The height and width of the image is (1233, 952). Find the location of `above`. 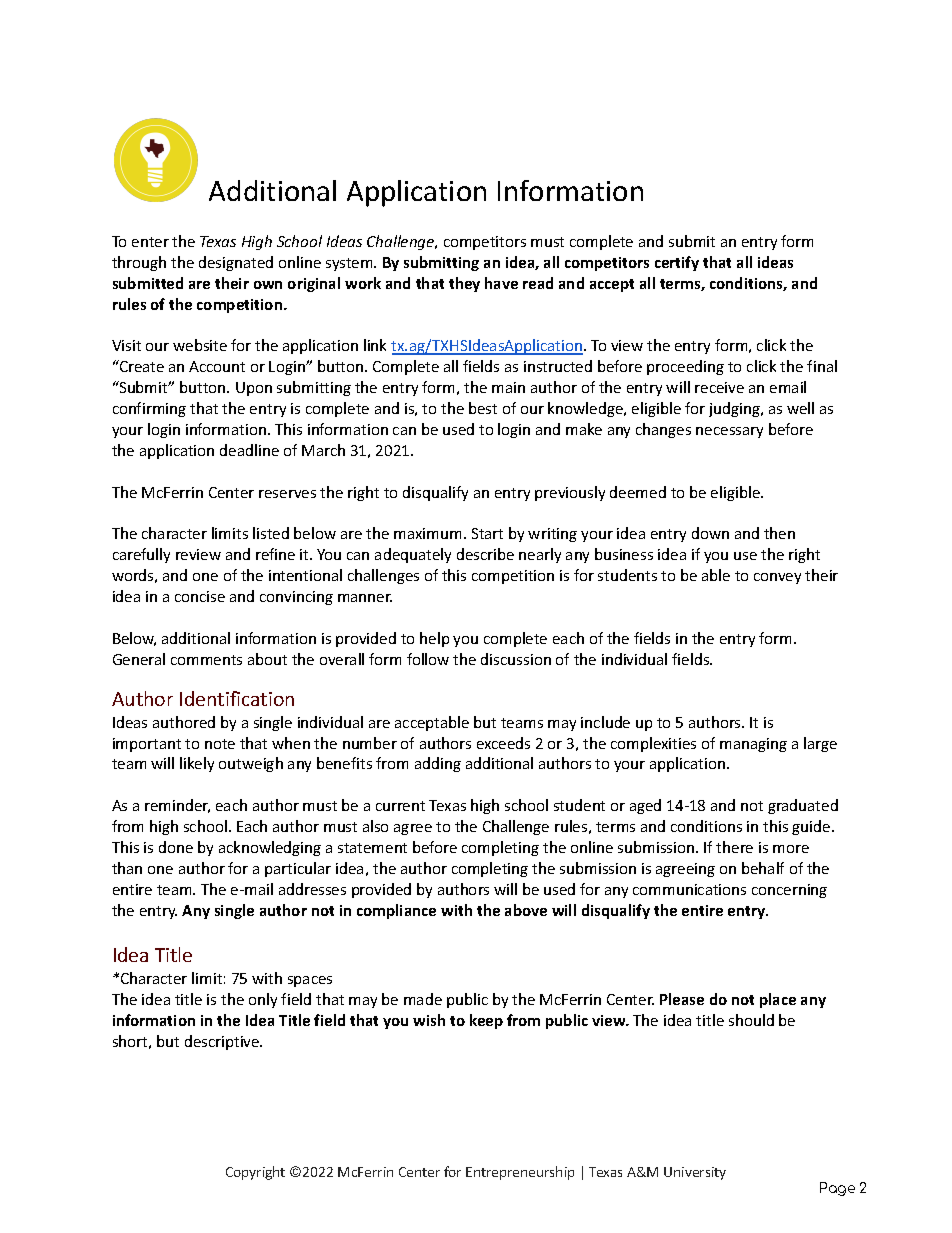

above is located at coordinates (526, 910).
